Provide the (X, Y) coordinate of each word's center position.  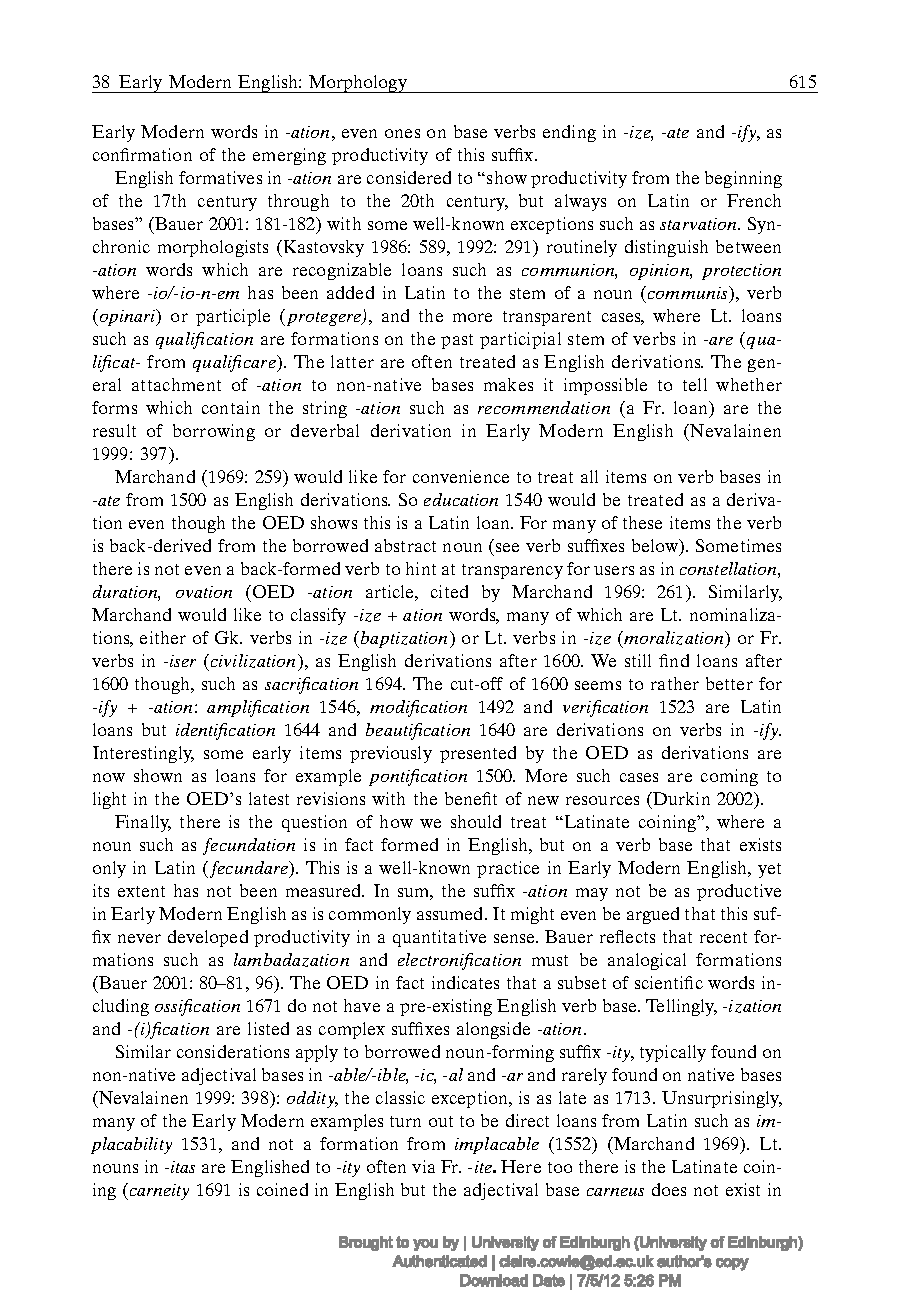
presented (478, 754)
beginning (743, 179)
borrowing (214, 432)
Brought (366, 1243)
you (425, 1245)
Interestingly (143, 754)
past (457, 341)
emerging (289, 156)
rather (675, 683)
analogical (647, 961)
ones (402, 133)
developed (208, 938)
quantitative (439, 938)
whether (749, 384)
